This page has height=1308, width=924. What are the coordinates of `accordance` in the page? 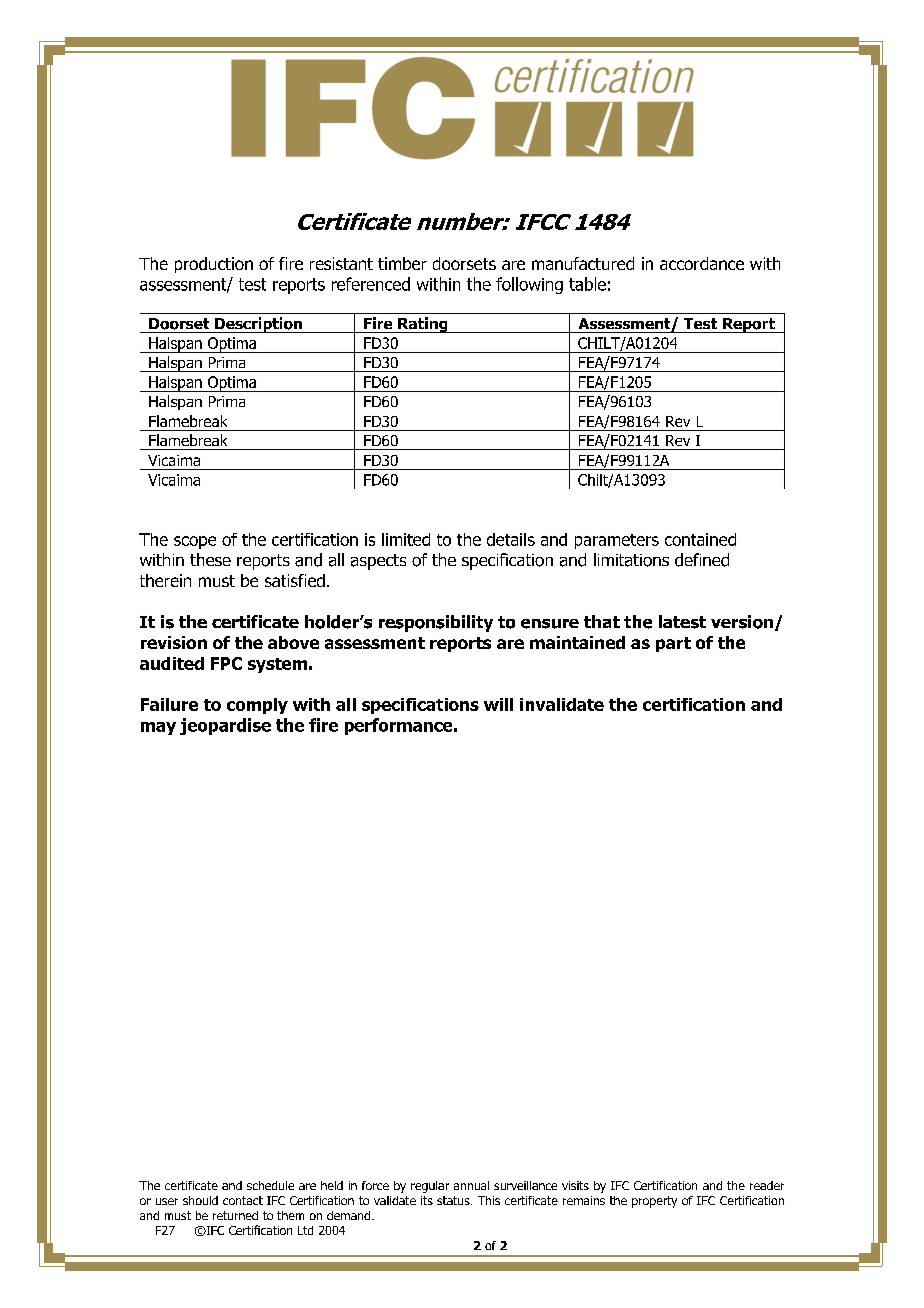 It's located at (702, 263).
